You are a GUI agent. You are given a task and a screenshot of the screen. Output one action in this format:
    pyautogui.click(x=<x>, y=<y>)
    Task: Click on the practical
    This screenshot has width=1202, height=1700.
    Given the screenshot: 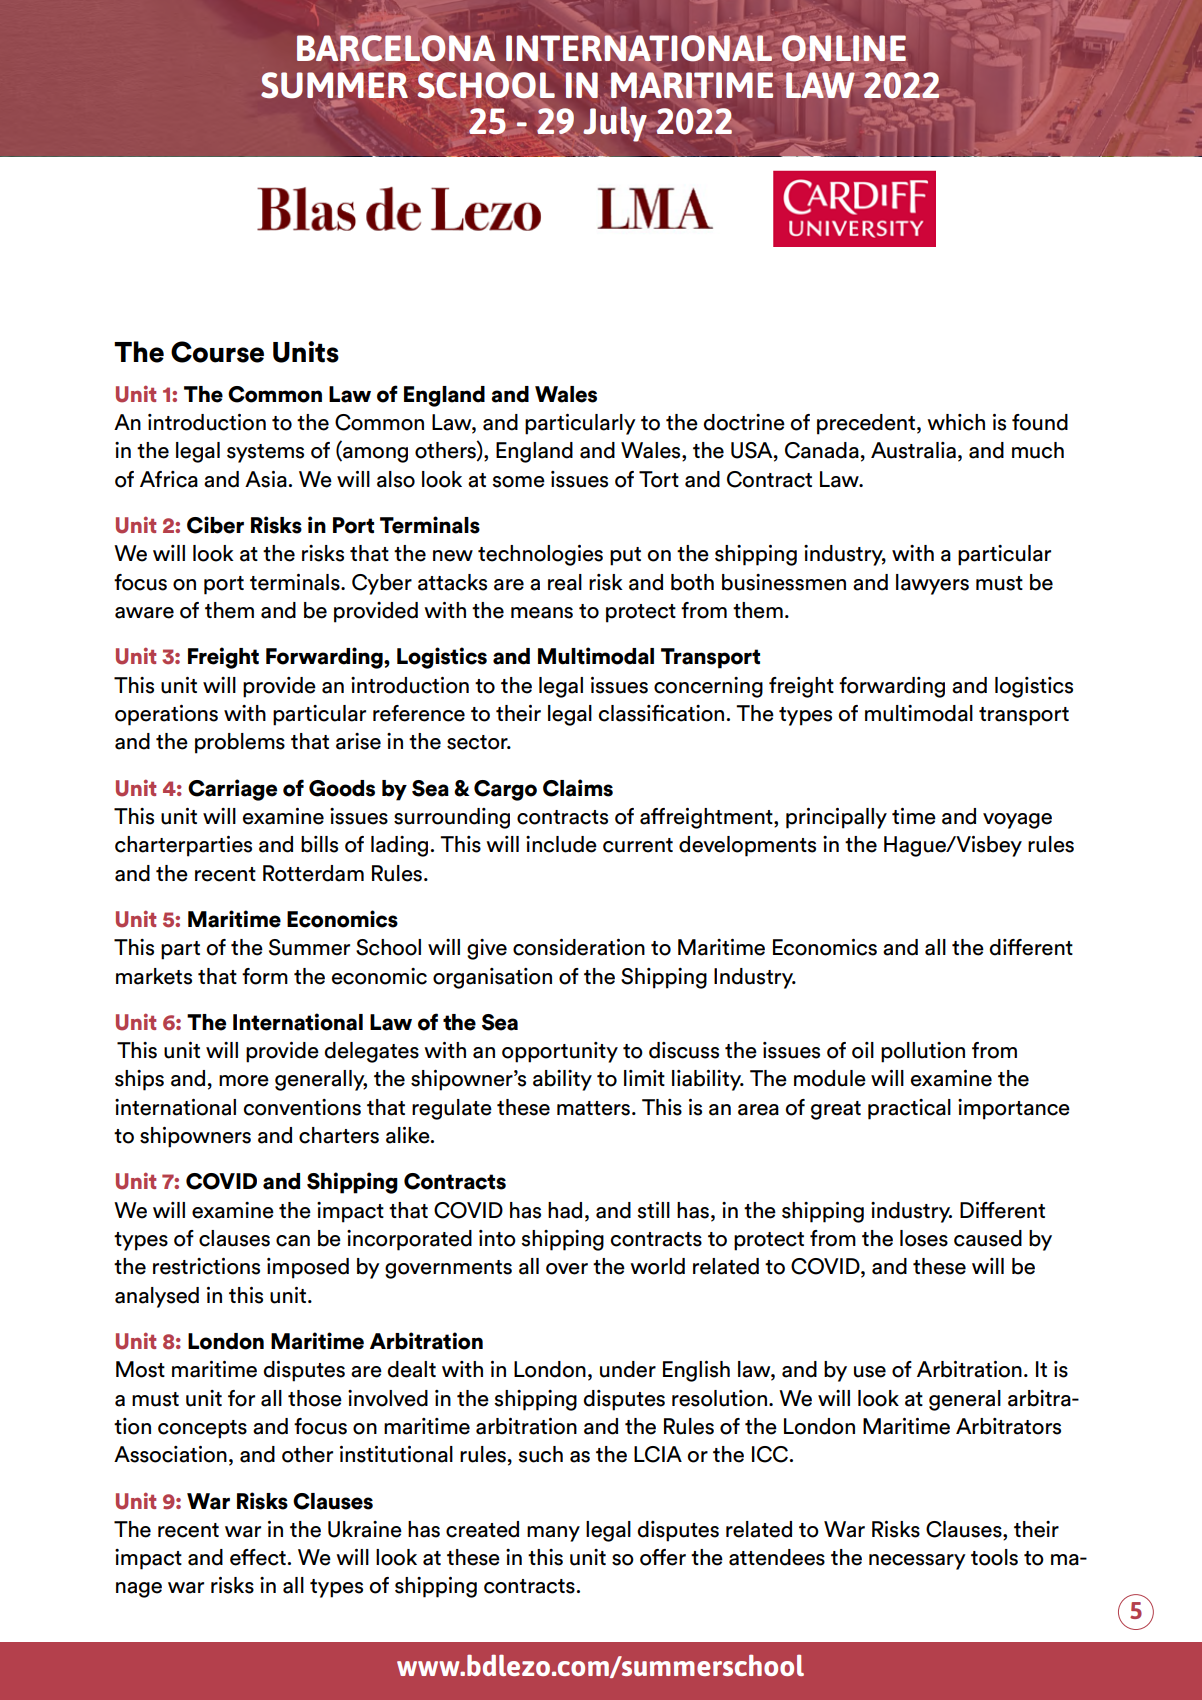 What is the action you would take?
    pyautogui.click(x=909, y=1109)
